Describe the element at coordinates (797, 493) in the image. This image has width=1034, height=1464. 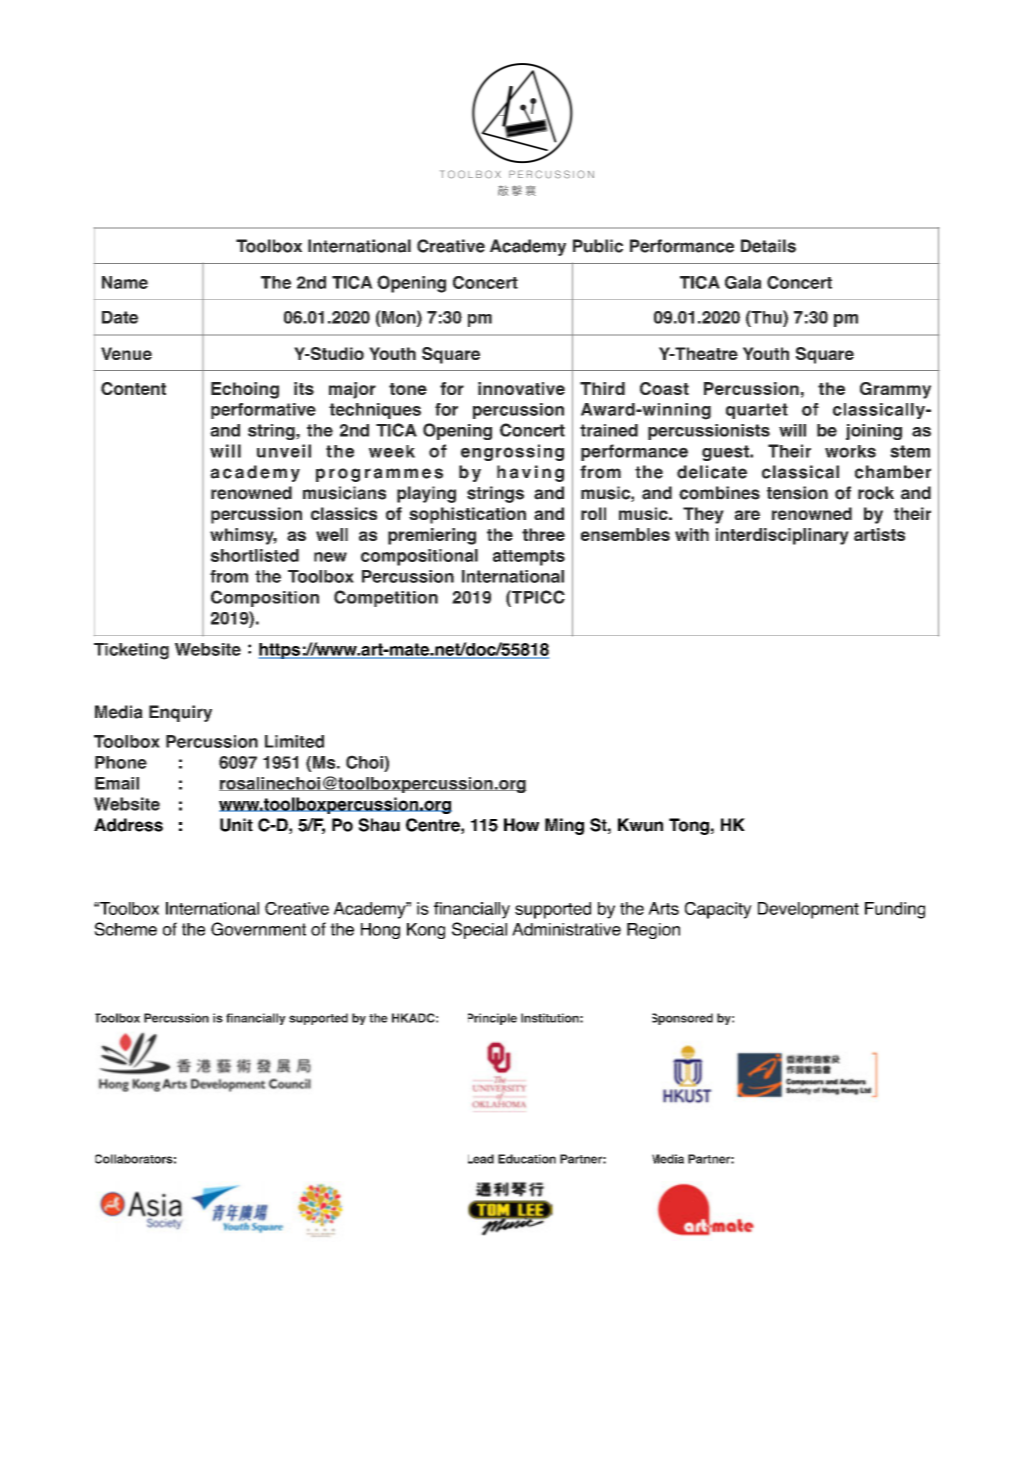
I see `tension` at that location.
